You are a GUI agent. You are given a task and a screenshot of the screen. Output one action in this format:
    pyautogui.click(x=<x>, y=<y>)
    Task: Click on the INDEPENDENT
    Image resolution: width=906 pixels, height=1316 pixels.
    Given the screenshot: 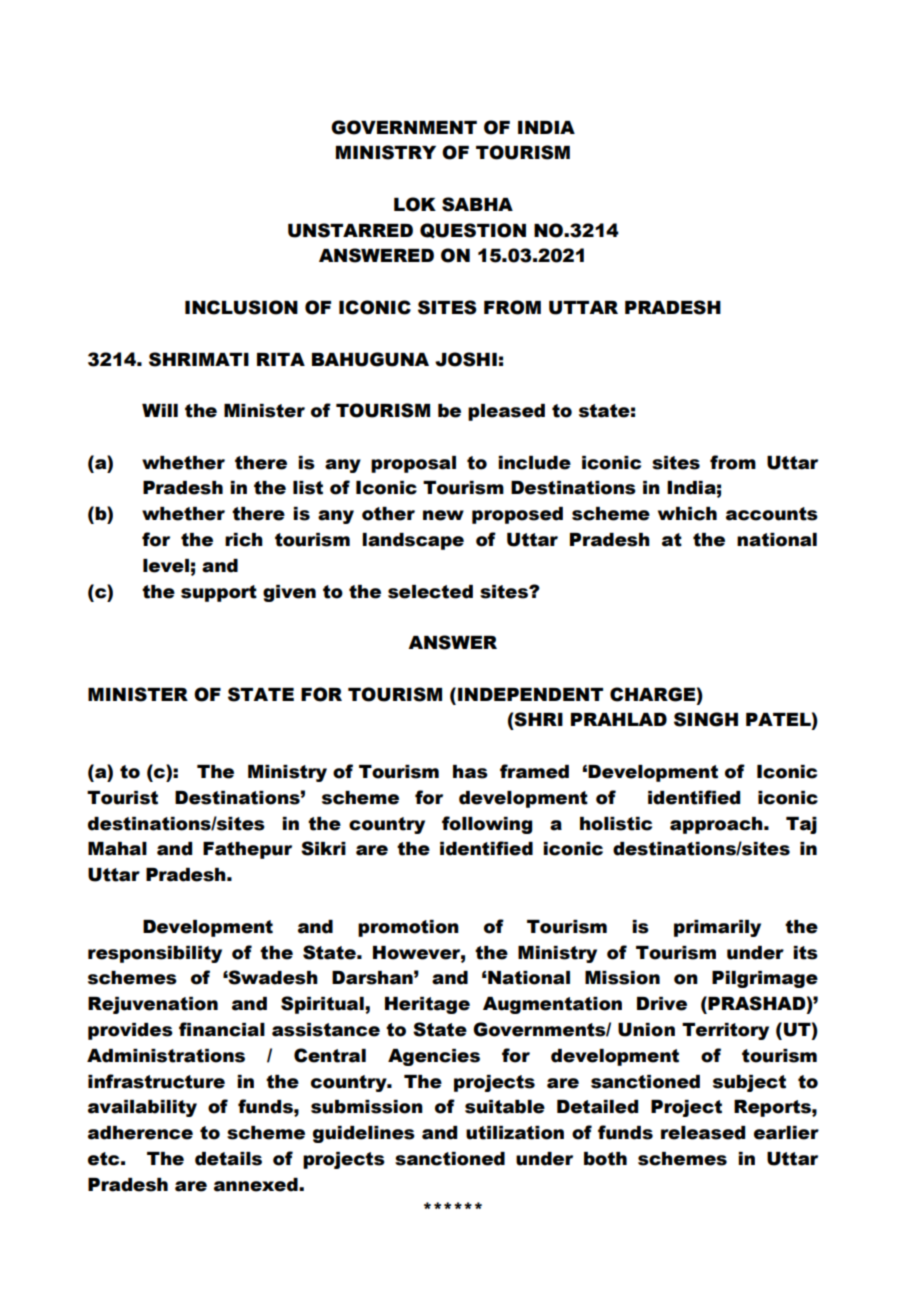 What is the action you would take?
    pyautogui.click(x=530, y=694)
